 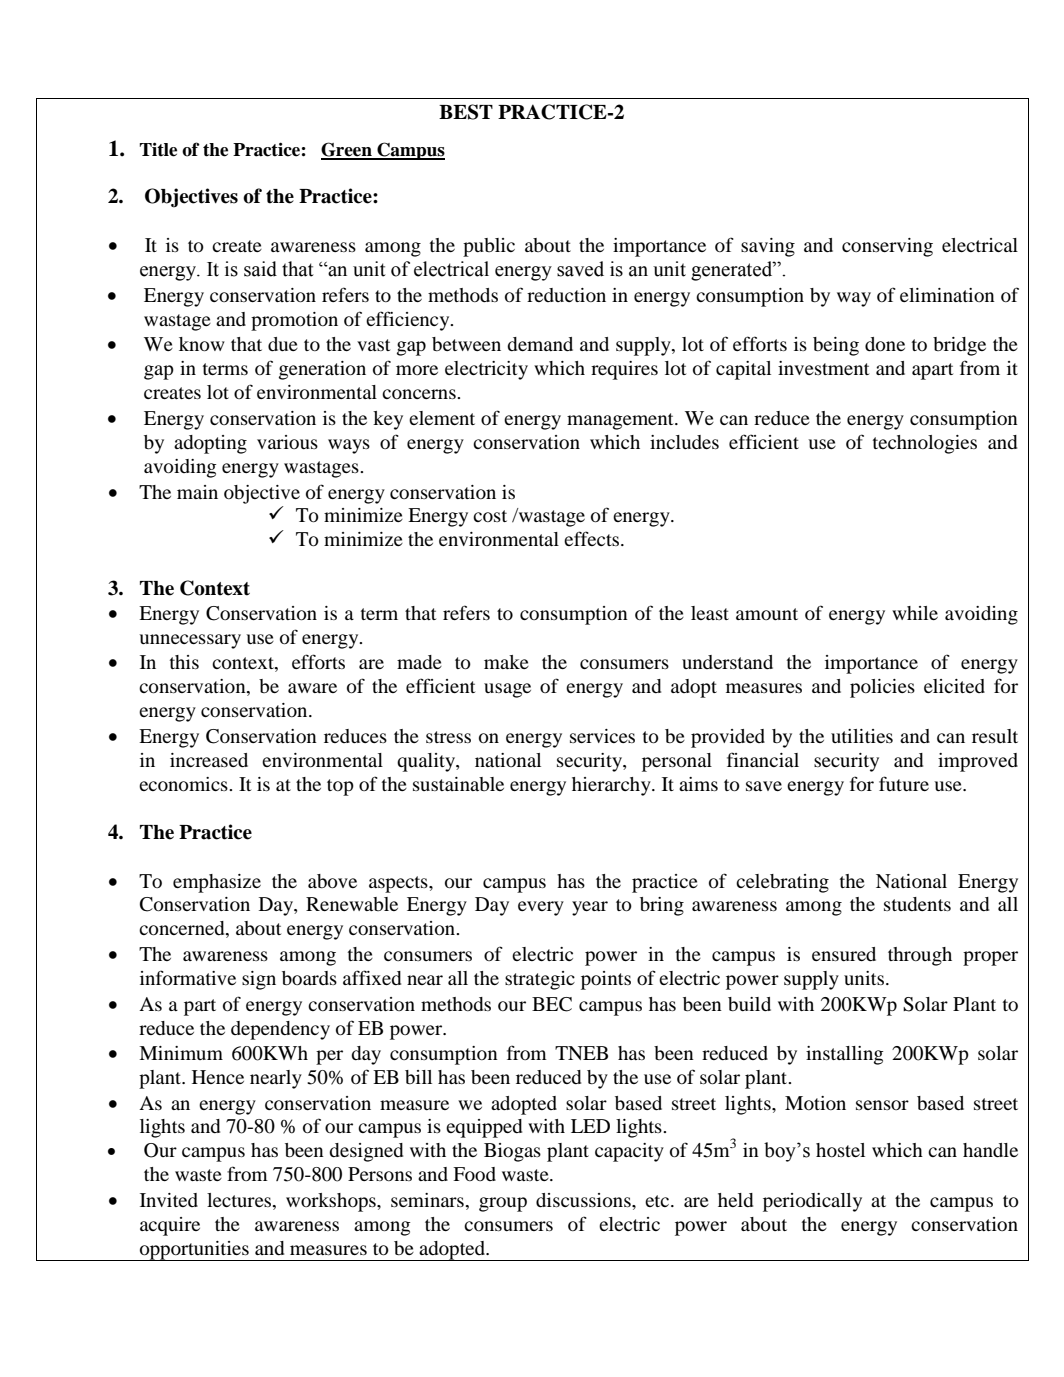 I want to click on BEST, so click(x=466, y=112).
